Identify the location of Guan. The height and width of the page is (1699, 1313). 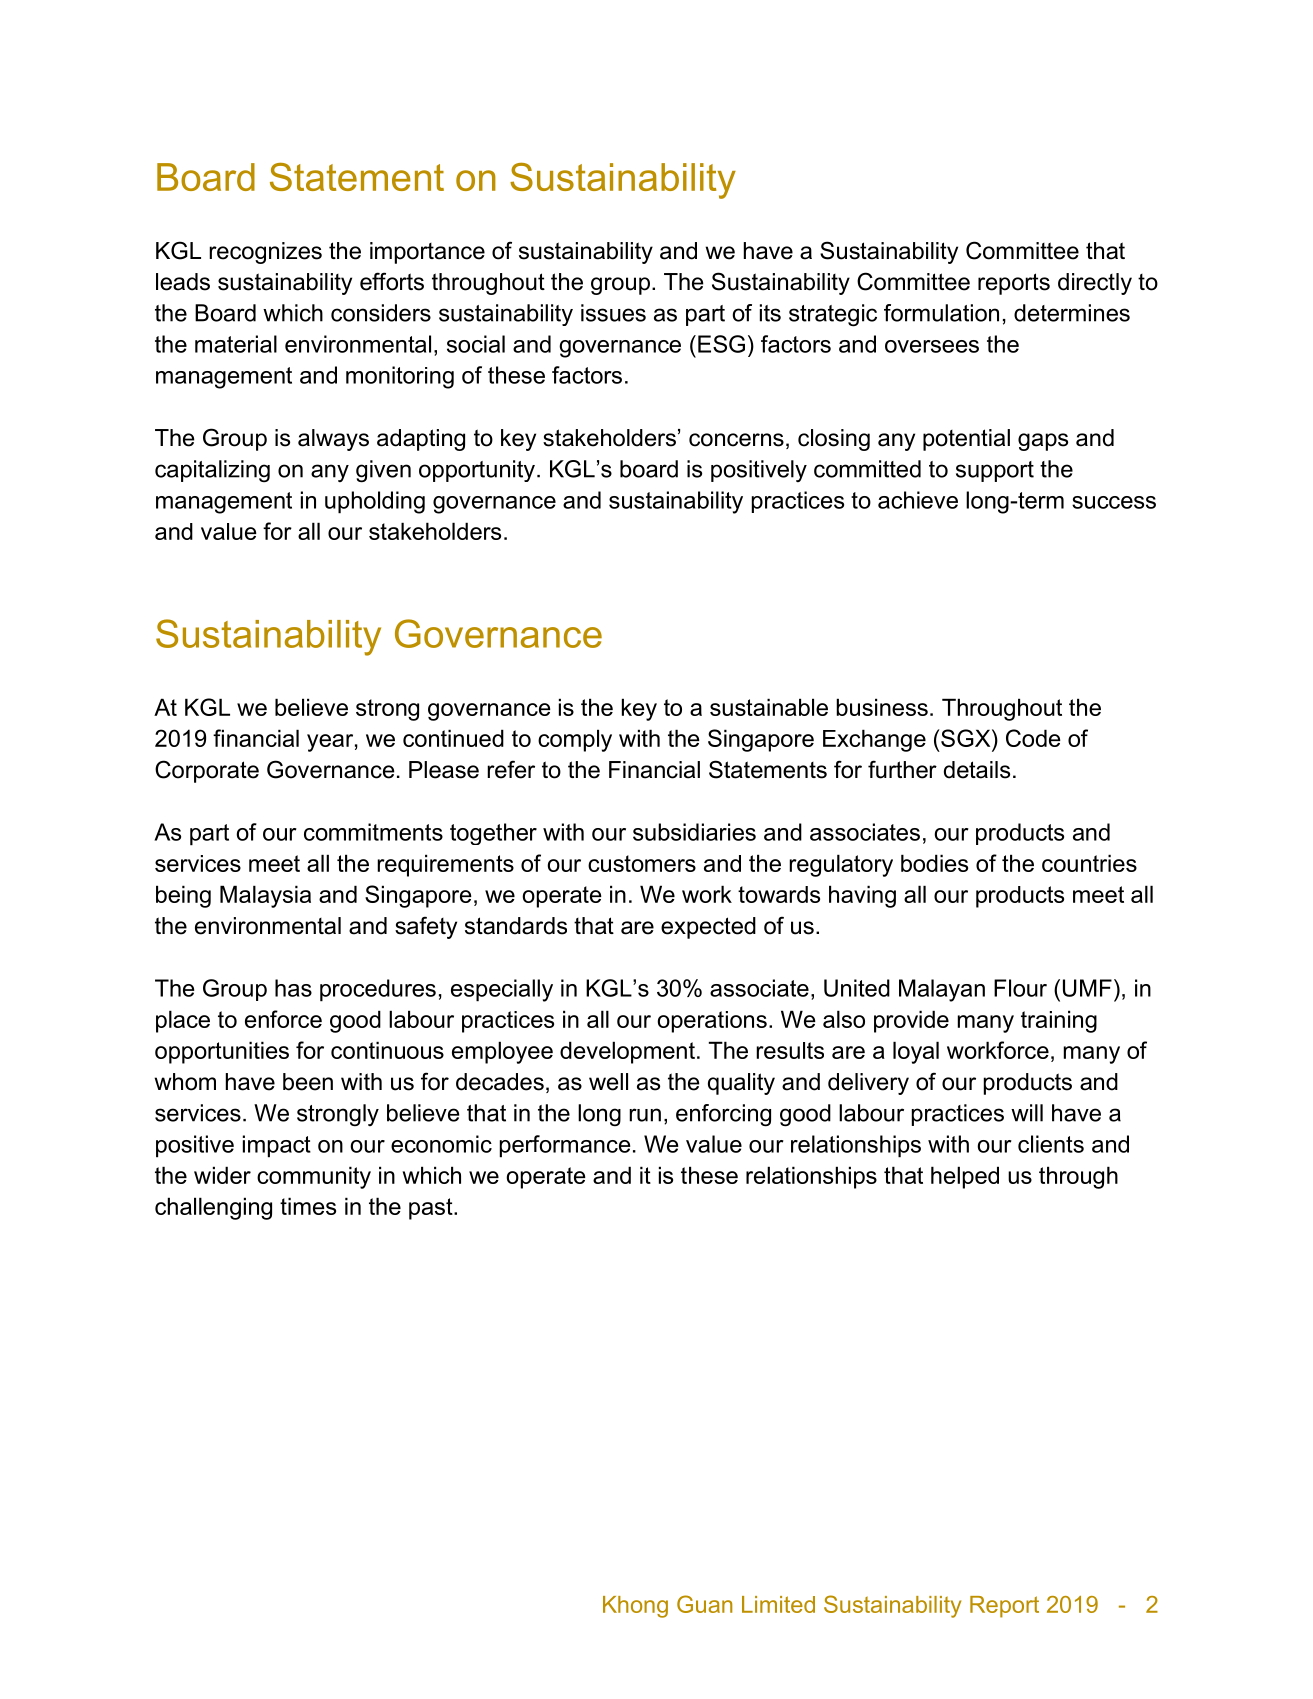
(704, 1604).
